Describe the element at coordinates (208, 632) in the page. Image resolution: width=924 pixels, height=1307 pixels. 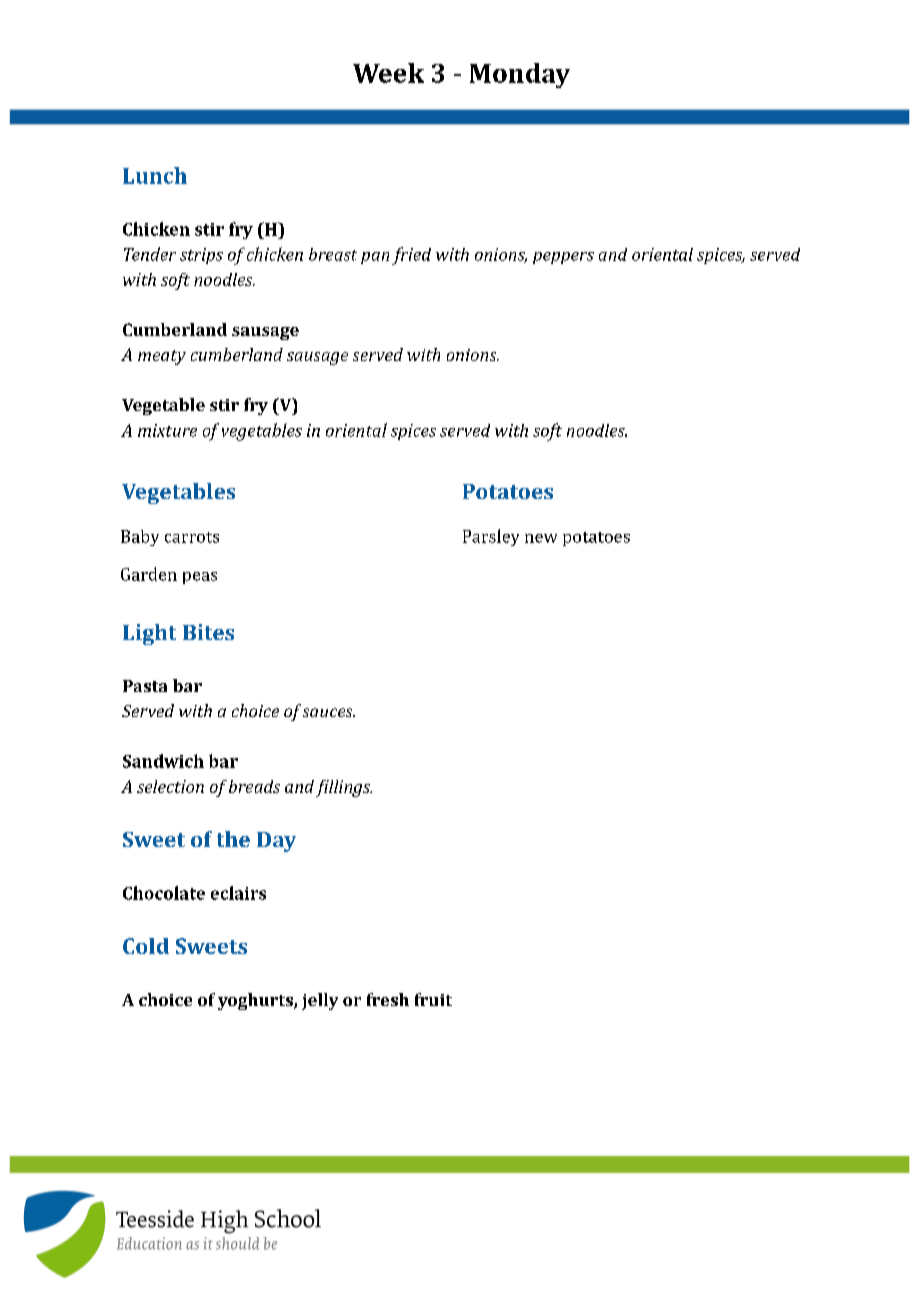
I see `Bites` at that location.
